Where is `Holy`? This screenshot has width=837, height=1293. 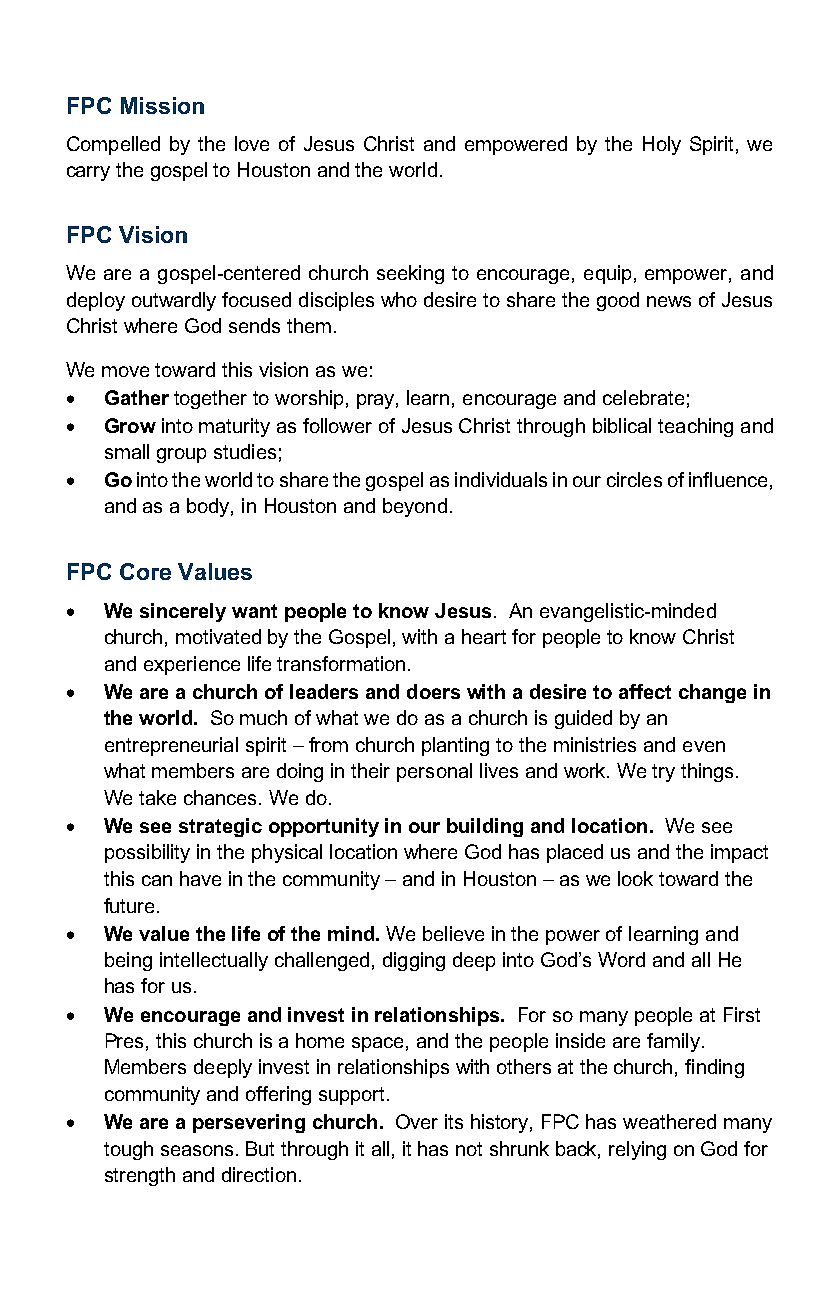
Holy is located at coordinates (662, 145).
